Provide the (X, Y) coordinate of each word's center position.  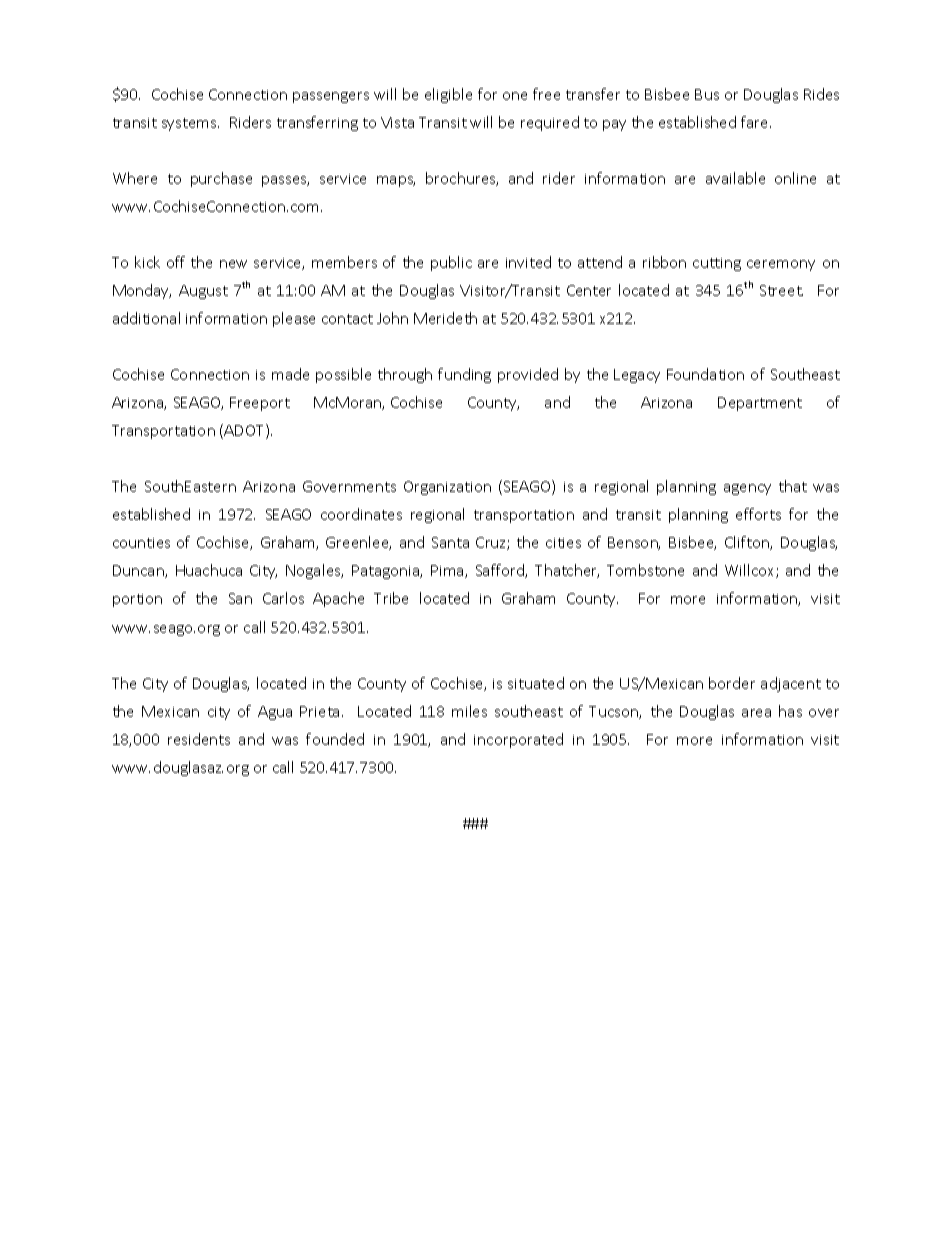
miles (469, 711)
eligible (448, 95)
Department (760, 404)
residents (199, 739)
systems (190, 124)
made (290, 374)
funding (464, 375)
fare (756, 122)
